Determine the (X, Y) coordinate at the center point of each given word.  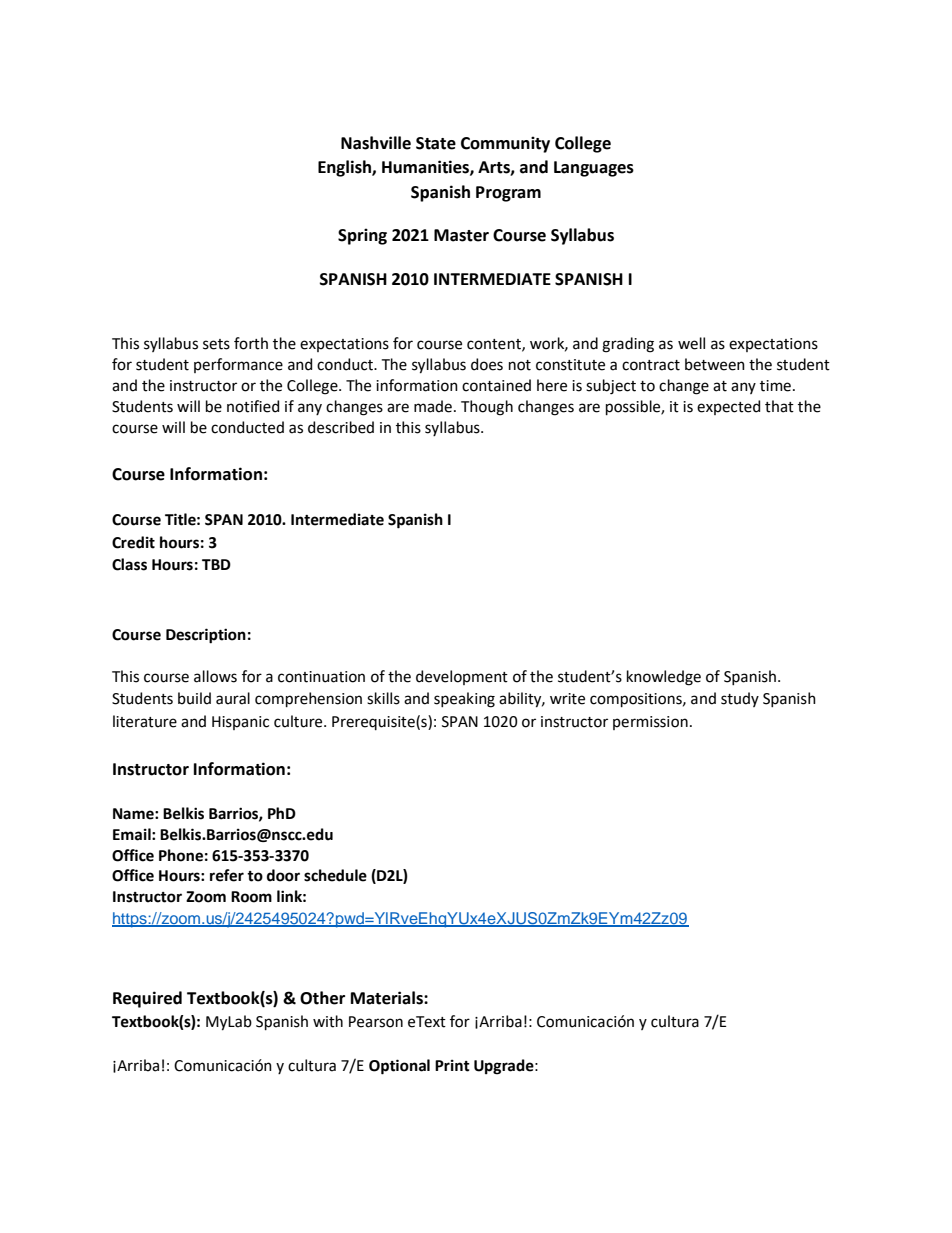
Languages (594, 169)
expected (728, 407)
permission (650, 723)
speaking (464, 700)
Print (452, 1066)
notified (253, 406)
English (345, 168)
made (433, 406)
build (194, 698)
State (436, 143)
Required (147, 999)
